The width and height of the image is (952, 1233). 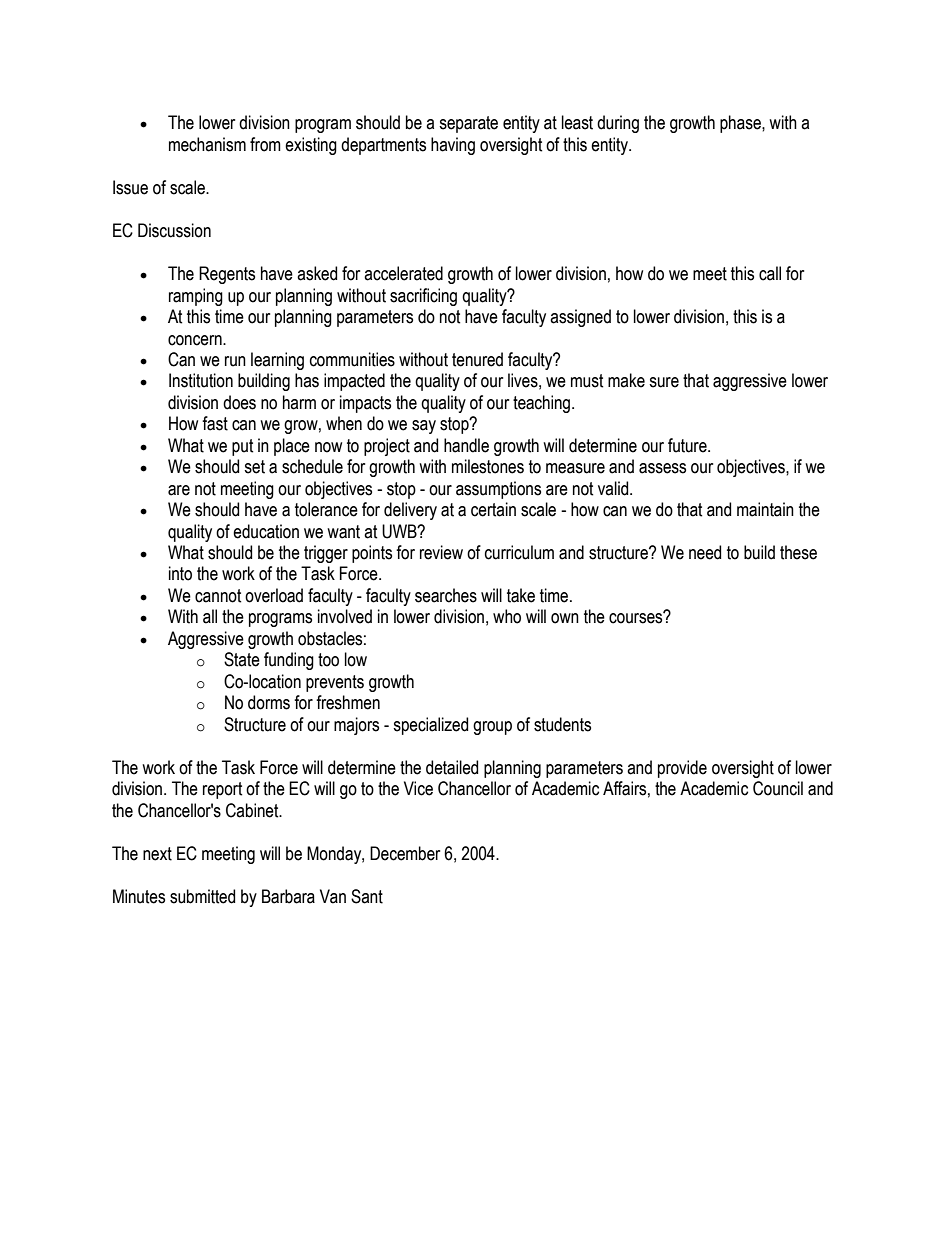 What do you see at coordinates (269, 702) in the image?
I see `dorms` at bounding box center [269, 702].
